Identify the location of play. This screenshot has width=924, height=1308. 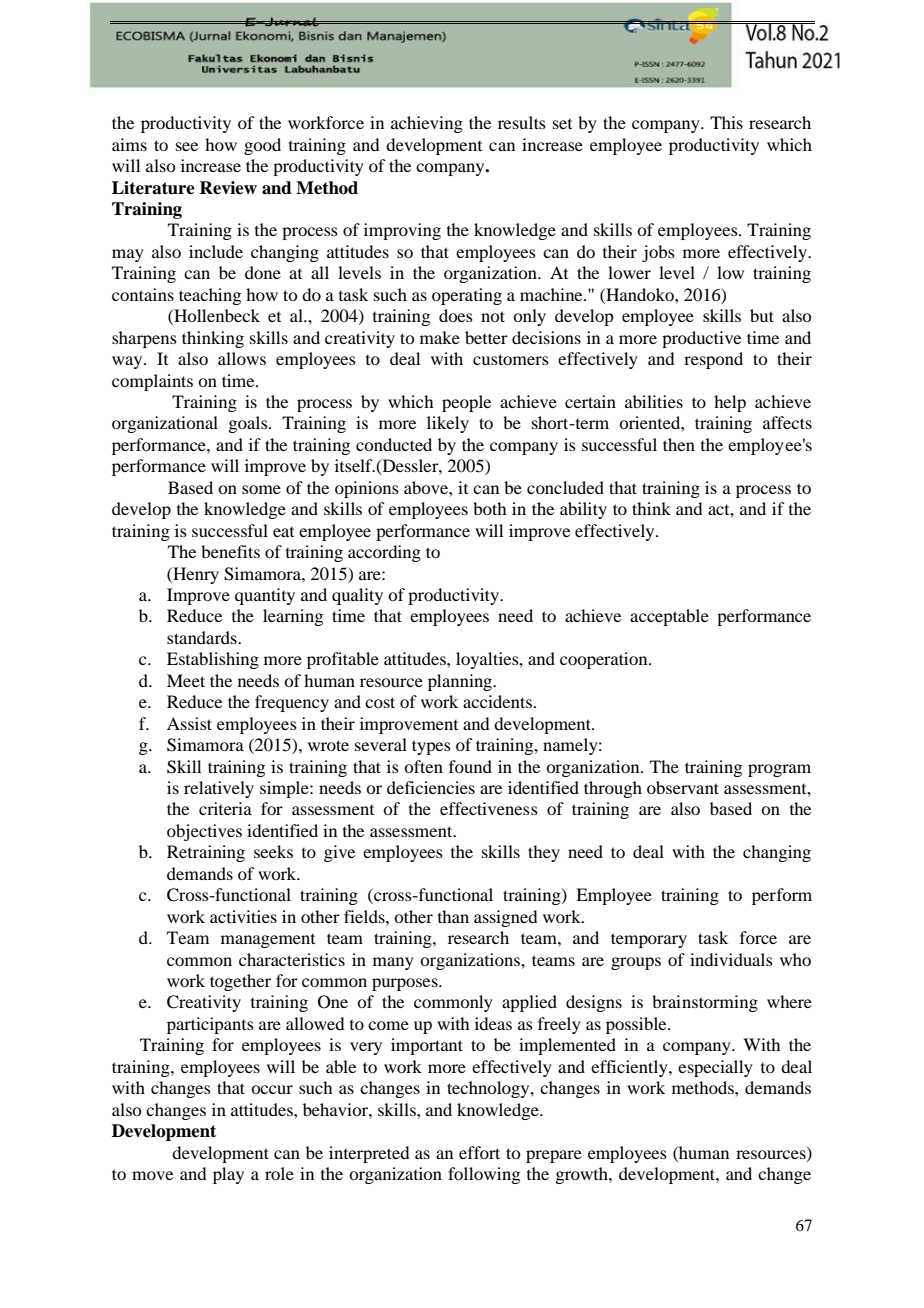
(228, 1175).
